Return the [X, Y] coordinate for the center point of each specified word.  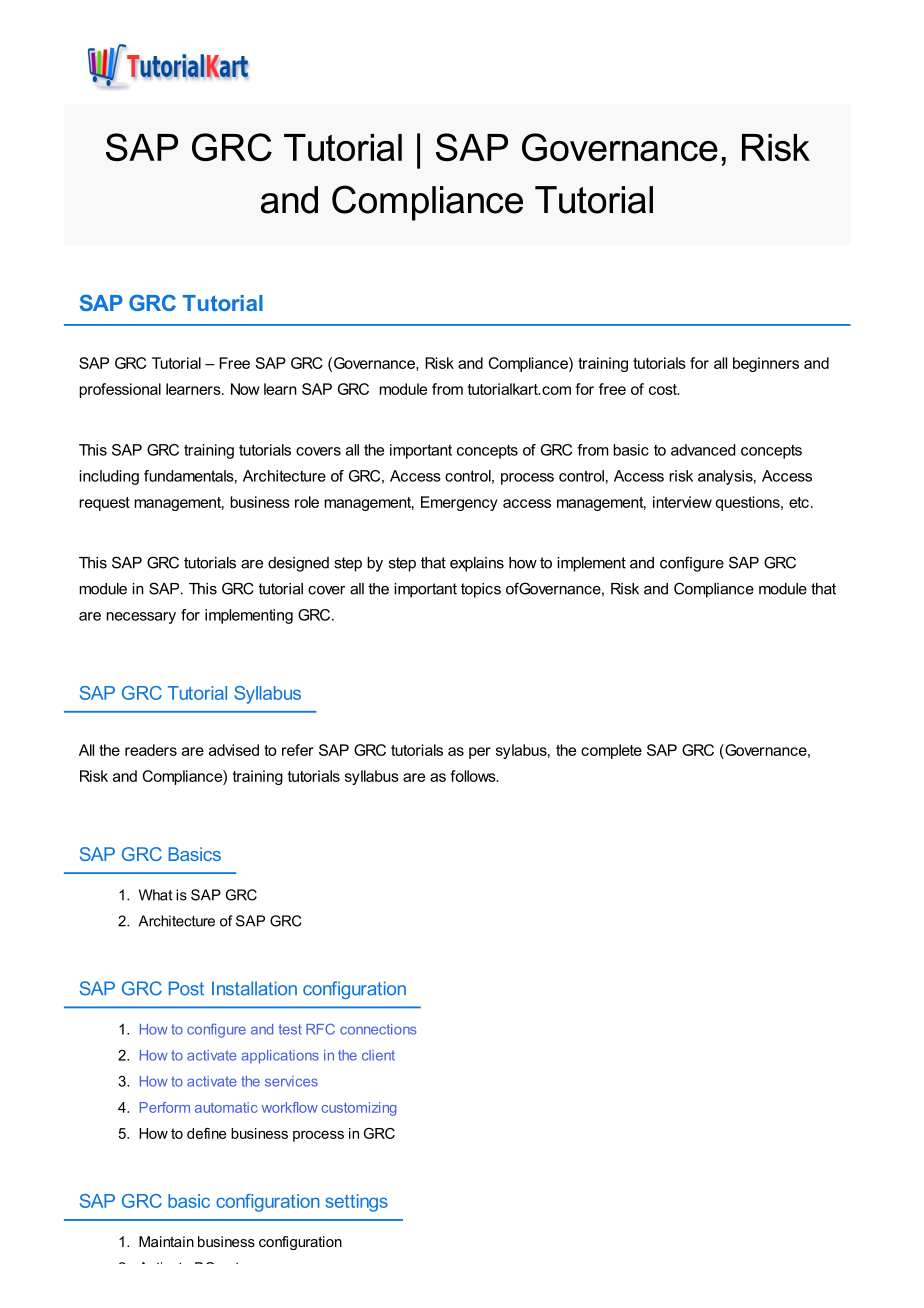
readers [151, 750]
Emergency [459, 503]
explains [477, 564]
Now [245, 389]
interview [682, 502]
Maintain [166, 1241]
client [378, 1055]
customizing [359, 1109]
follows [474, 776]
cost [664, 389]
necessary [141, 618]
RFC [320, 1029]
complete [611, 751]
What [155, 895]
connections [378, 1029]
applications [280, 1057]
